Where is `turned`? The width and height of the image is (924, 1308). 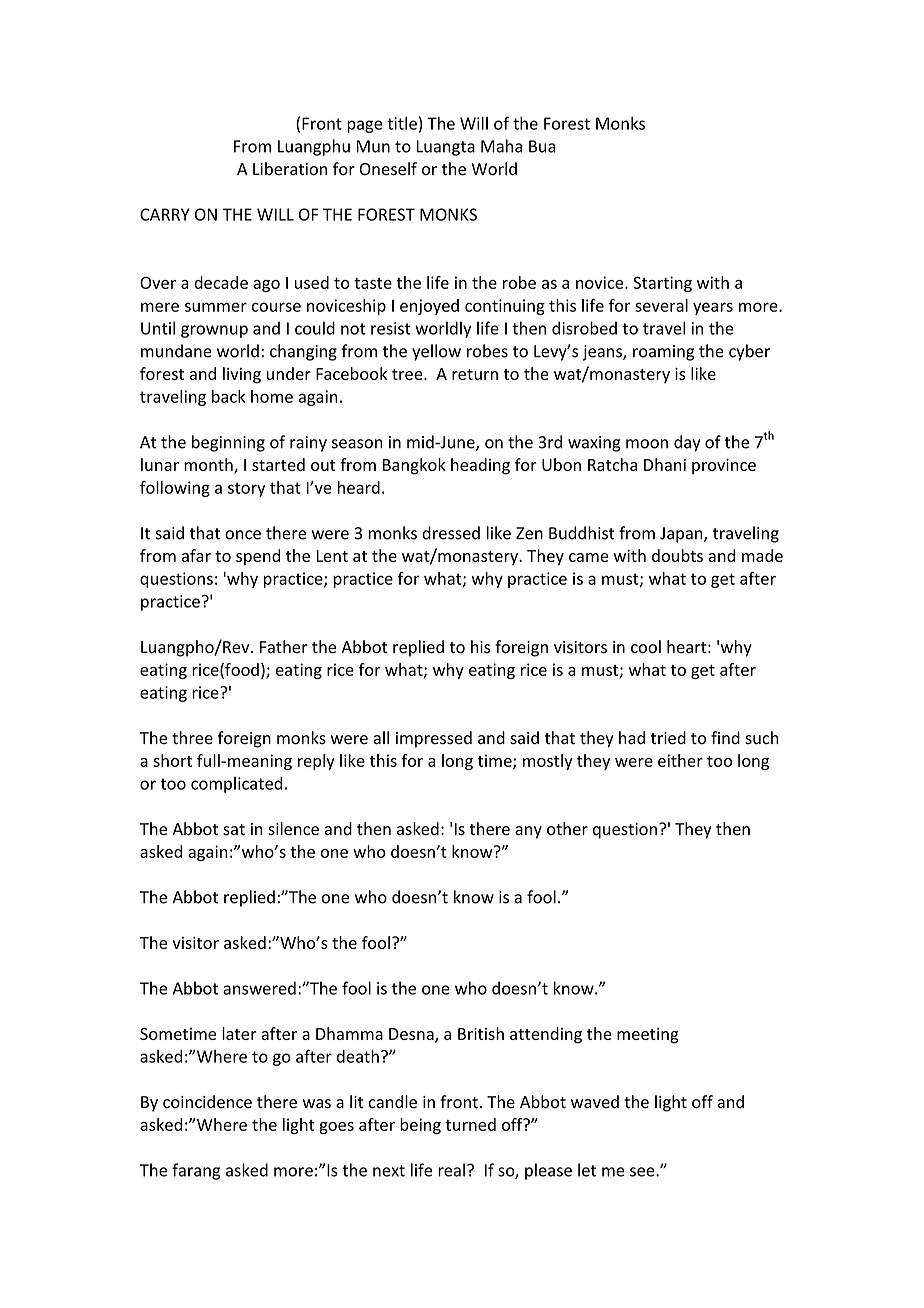
turned is located at coordinates (470, 1124).
